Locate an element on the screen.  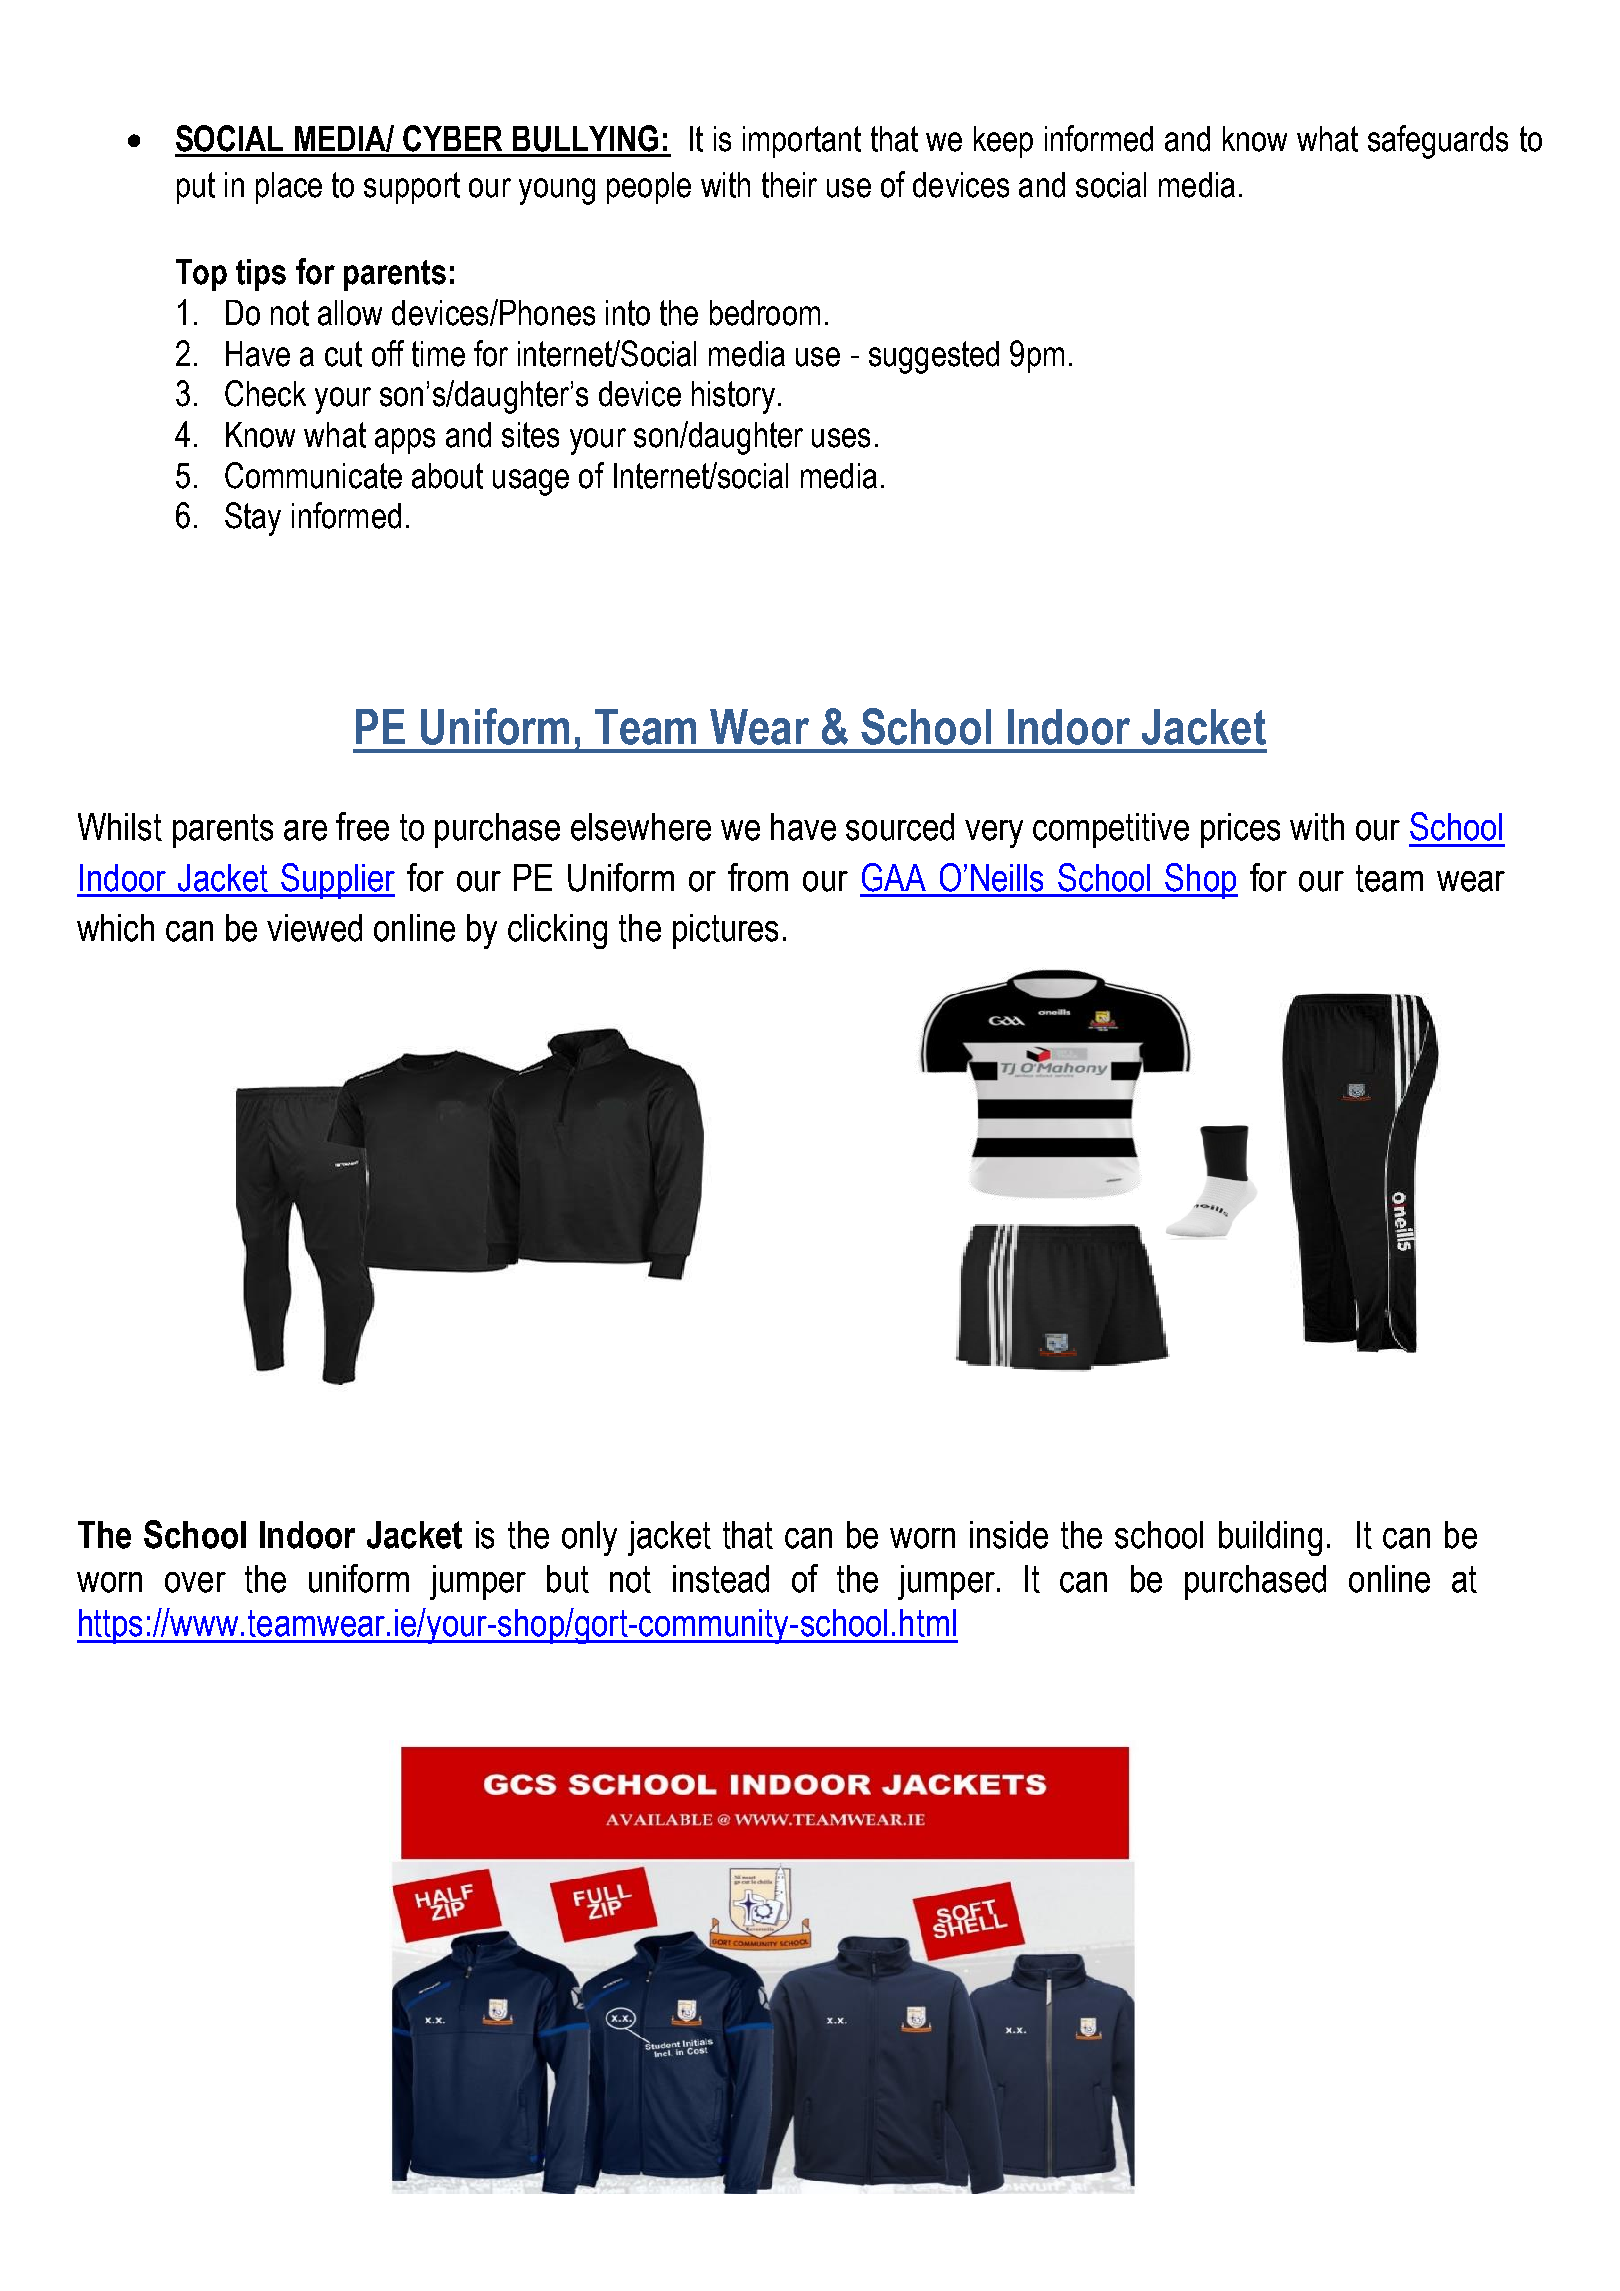
over is located at coordinates (195, 1582).
